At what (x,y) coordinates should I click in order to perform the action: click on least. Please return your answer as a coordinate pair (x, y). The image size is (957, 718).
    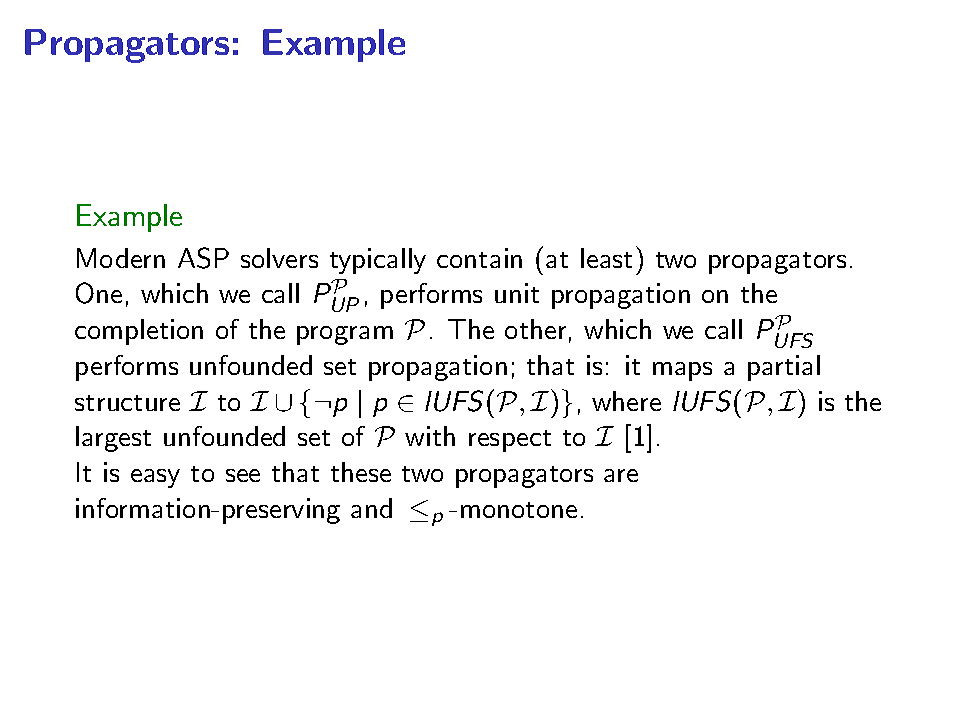
    Looking at the image, I should click on (606, 258).
